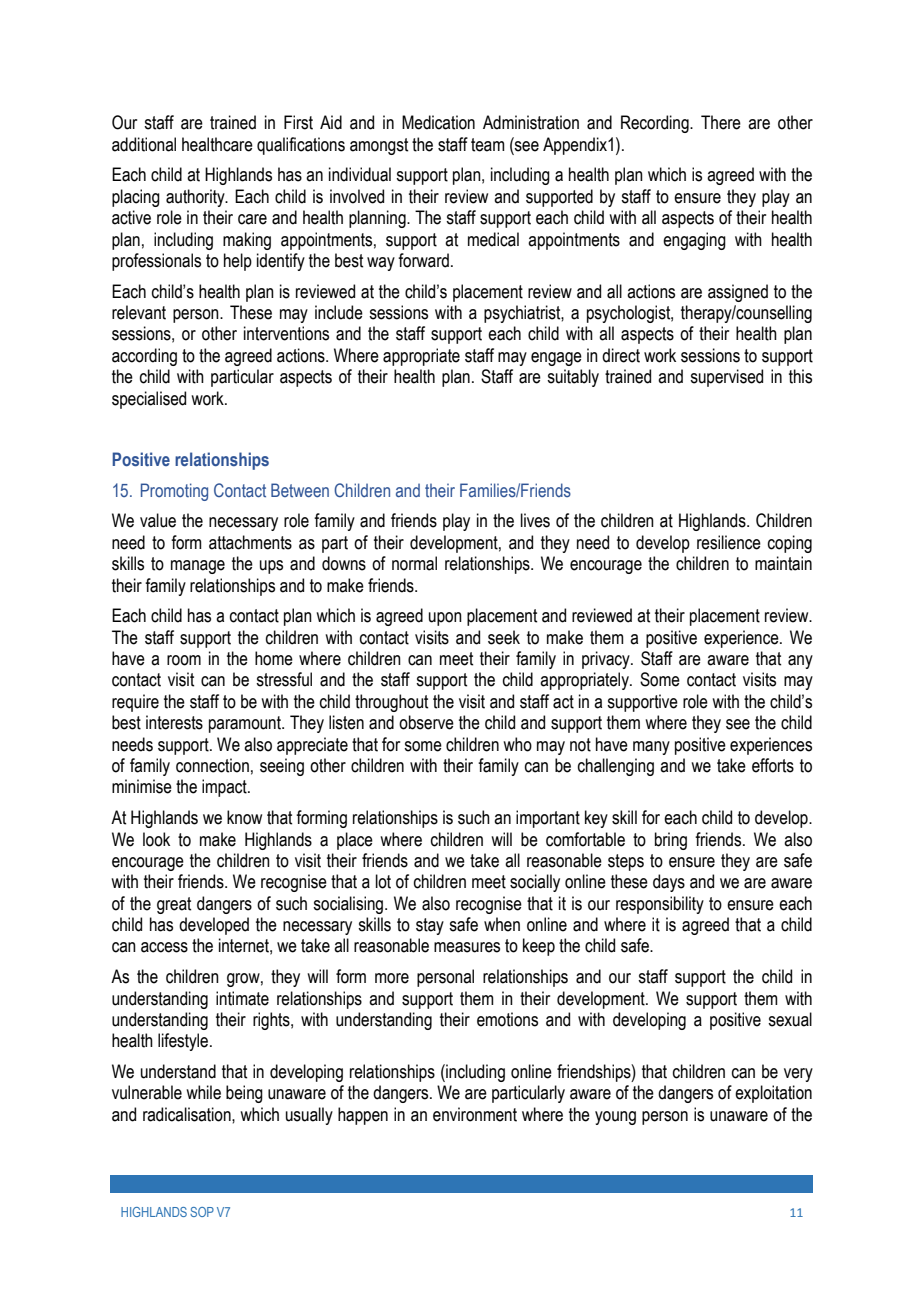  I want to click on Promoting, so click(174, 492).
